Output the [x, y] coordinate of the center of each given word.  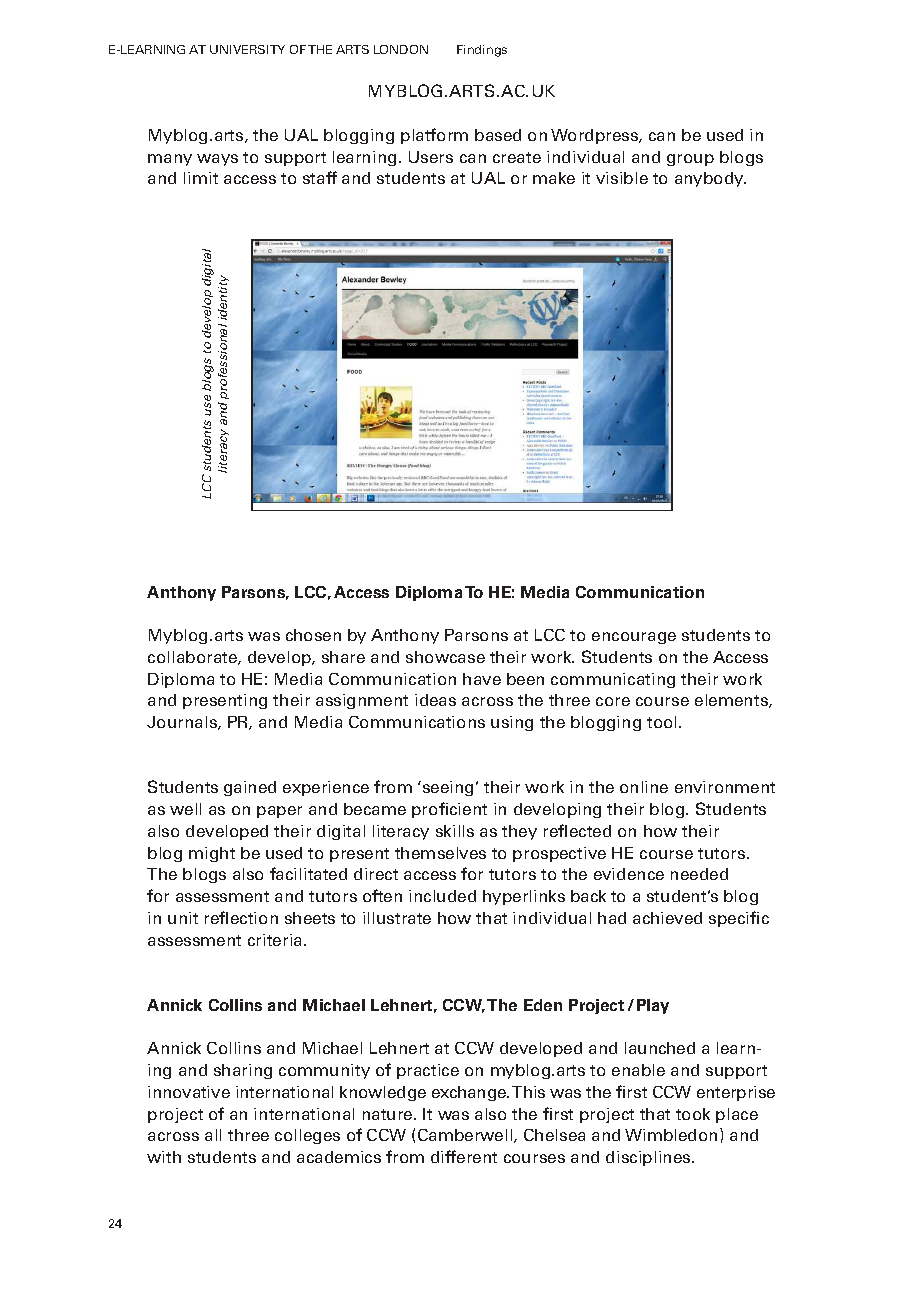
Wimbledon [671, 1135]
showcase [445, 657]
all [213, 1135]
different [464, 1156]
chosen [313, 635]
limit [201, 178]
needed [699, 874]
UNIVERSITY [247, 49]
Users [431, 157]
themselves [440, 853]
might [212, 854]
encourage [634, 638]
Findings [482, 51]
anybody [710, 179]
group [690, 160]
